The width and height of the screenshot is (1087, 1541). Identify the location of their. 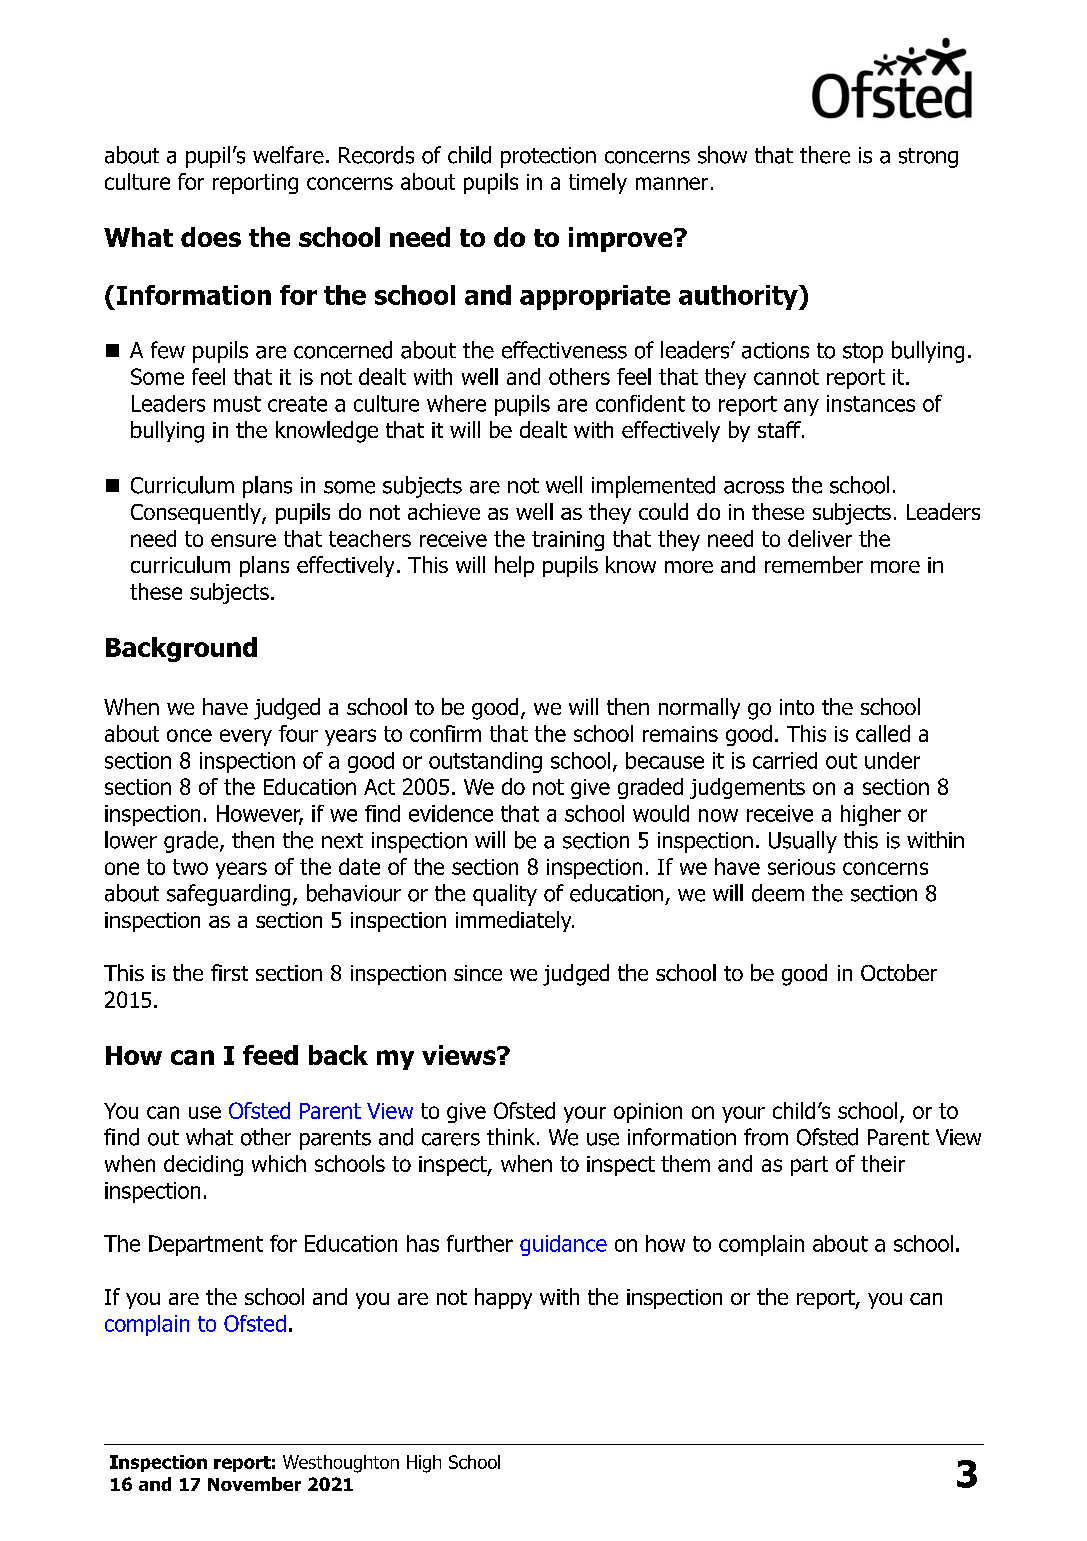
(883, 1163).
